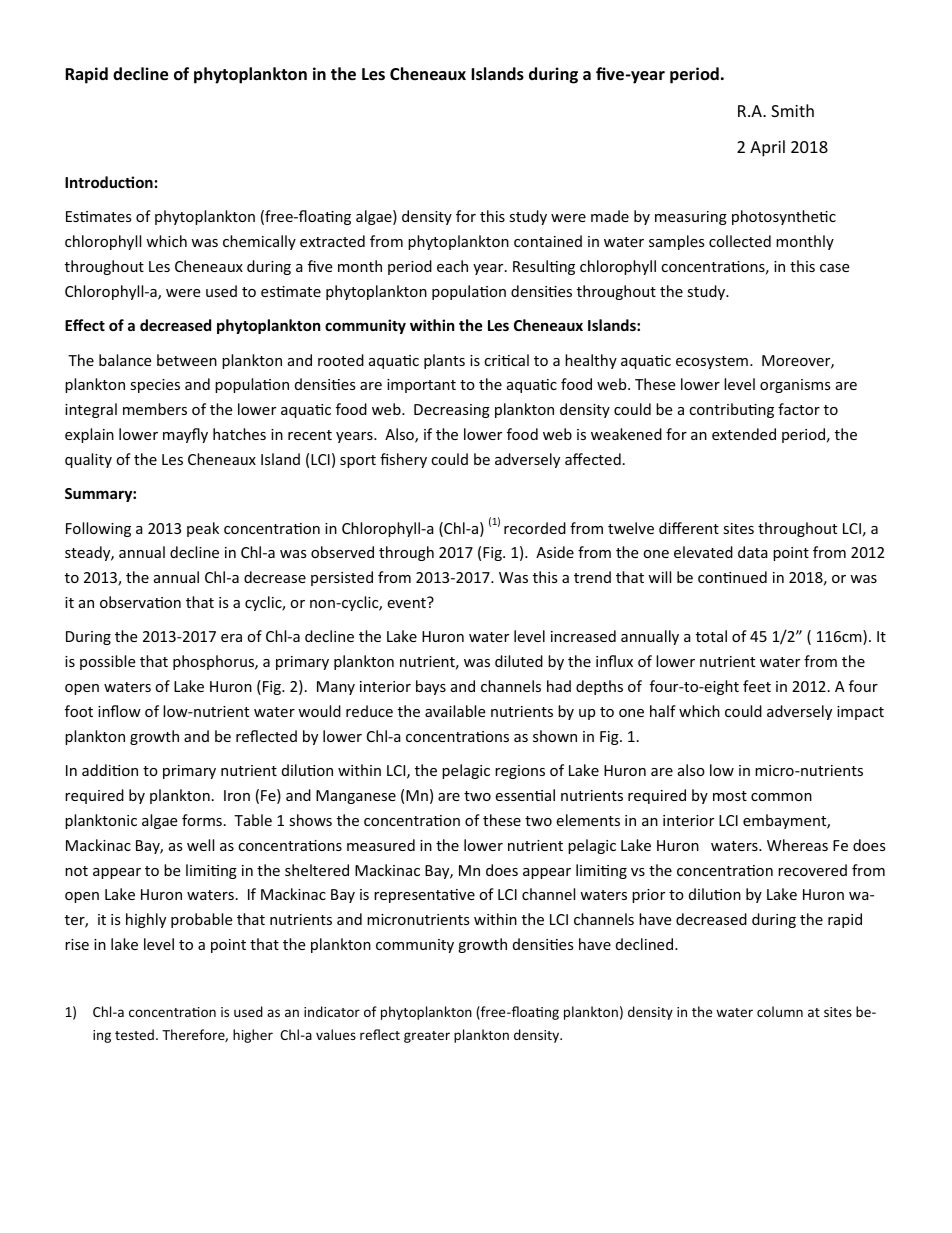 Image resolution: width=952 pixels, height=1233 pixels. Describe the element at coordinates (452, 411) in the screenshot. I see `Decreasing` at that location.
